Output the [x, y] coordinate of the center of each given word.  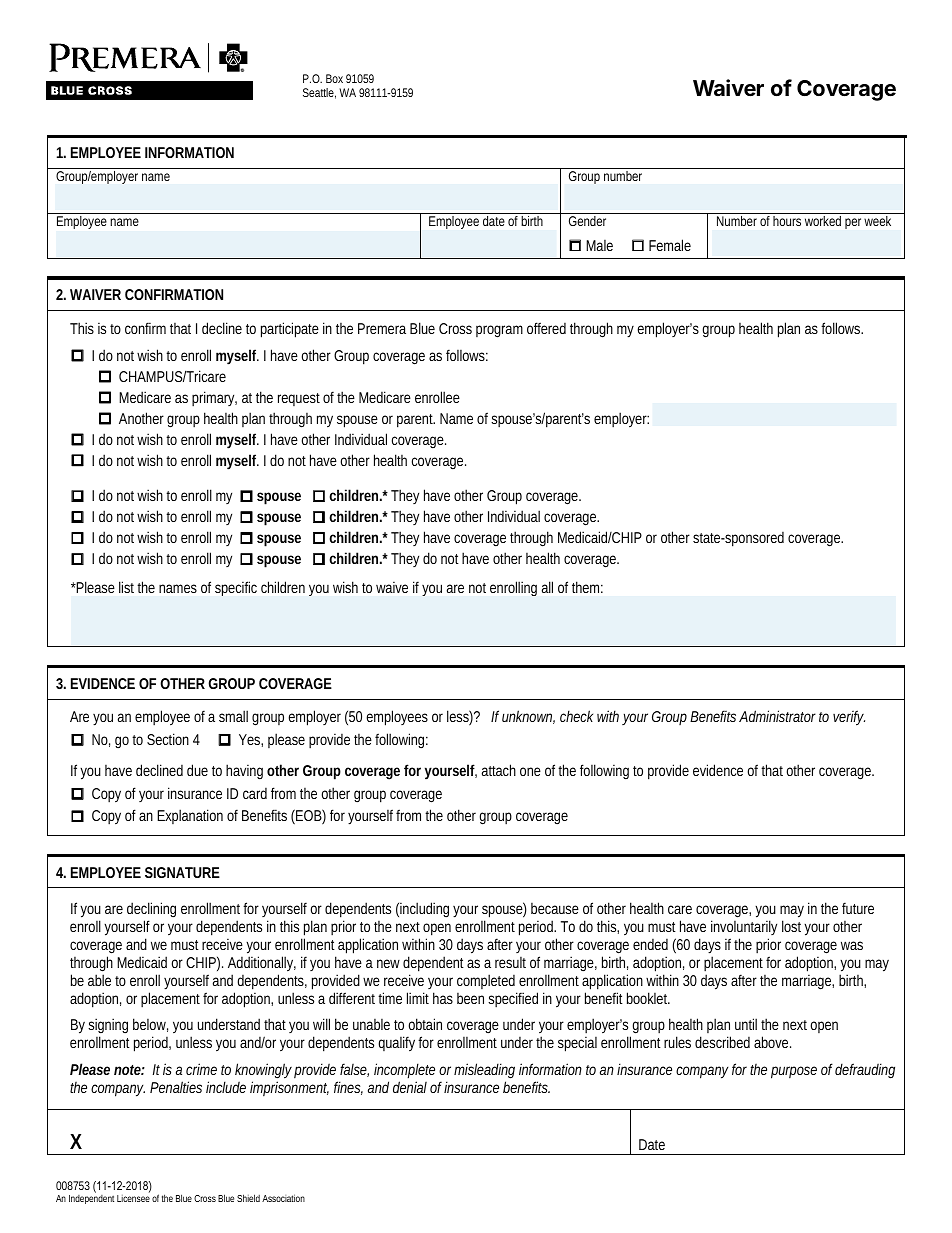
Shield [248, 1198]
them [585, 587]
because [555, 908]
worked [823, 221]
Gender [587, 221]
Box [334, 78]
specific [236, 588]
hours [787, 221]
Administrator [777, 716]
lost [791, 926]
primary [214, 398]
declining [151, 911]
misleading [484, 1072]
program [499, 331]
